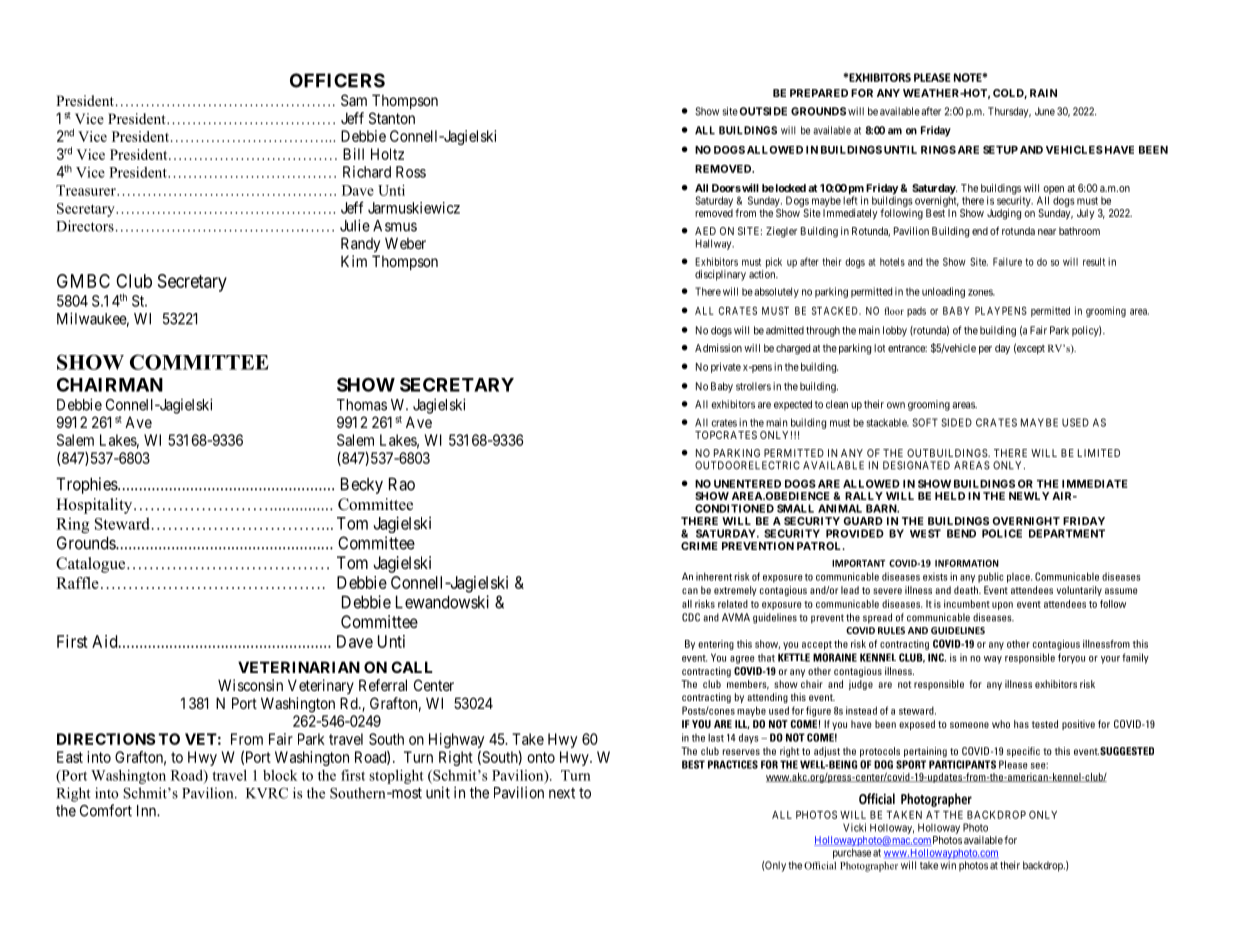  Describe the element at coordinates (299, 667) in the screenshot. I see `VETERINARIAN` at that location.
